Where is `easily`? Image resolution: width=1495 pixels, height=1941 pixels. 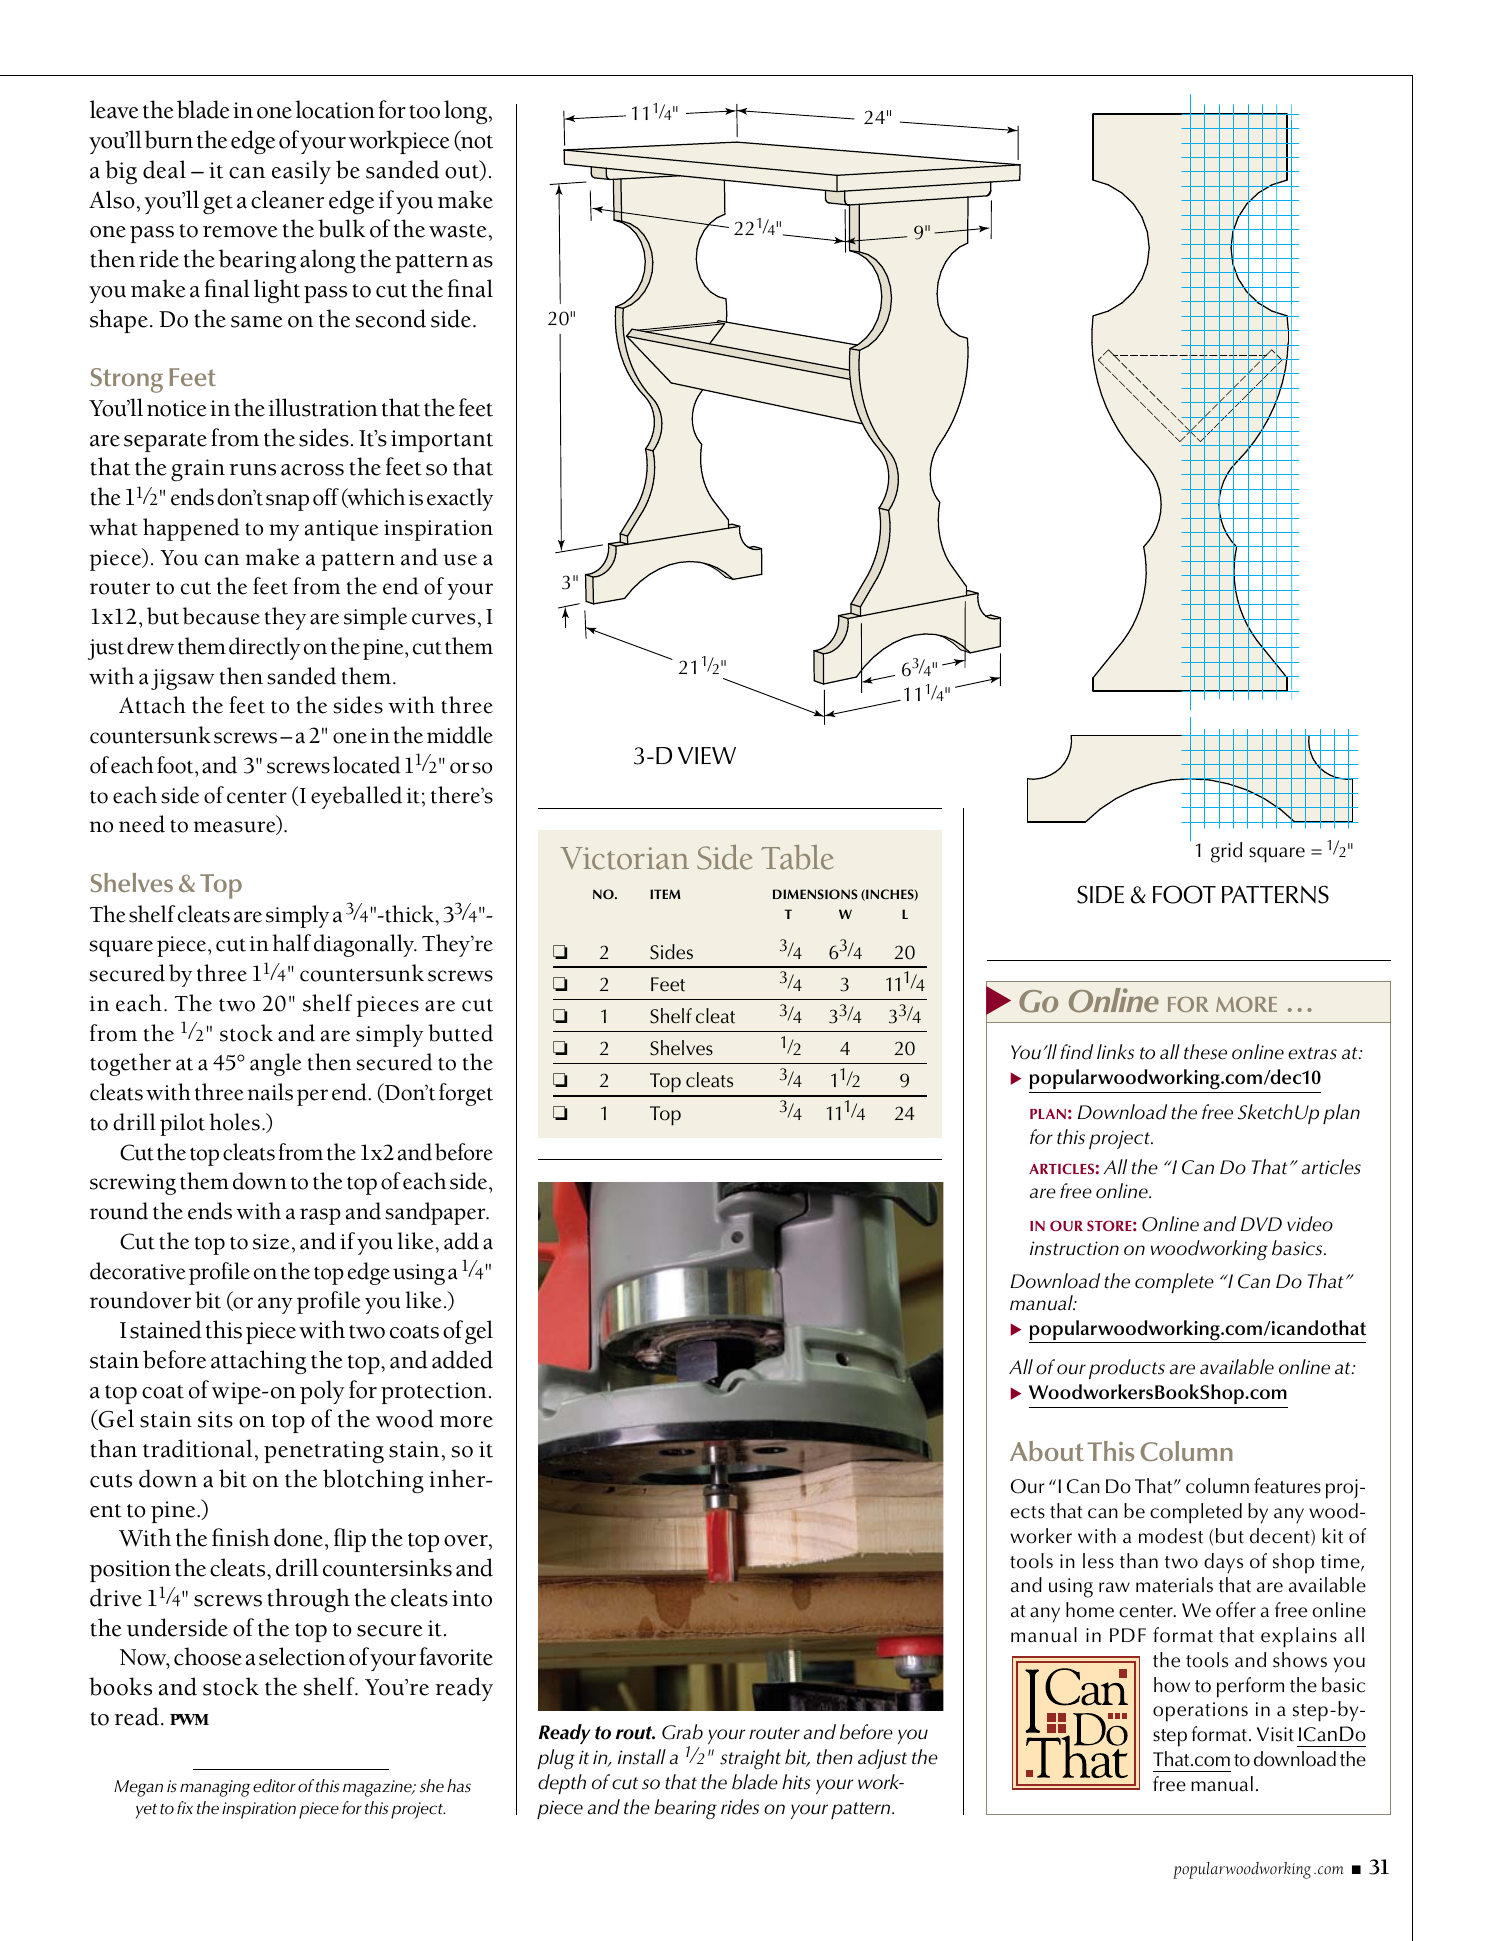
easily is located at coordinates (301, 172).
